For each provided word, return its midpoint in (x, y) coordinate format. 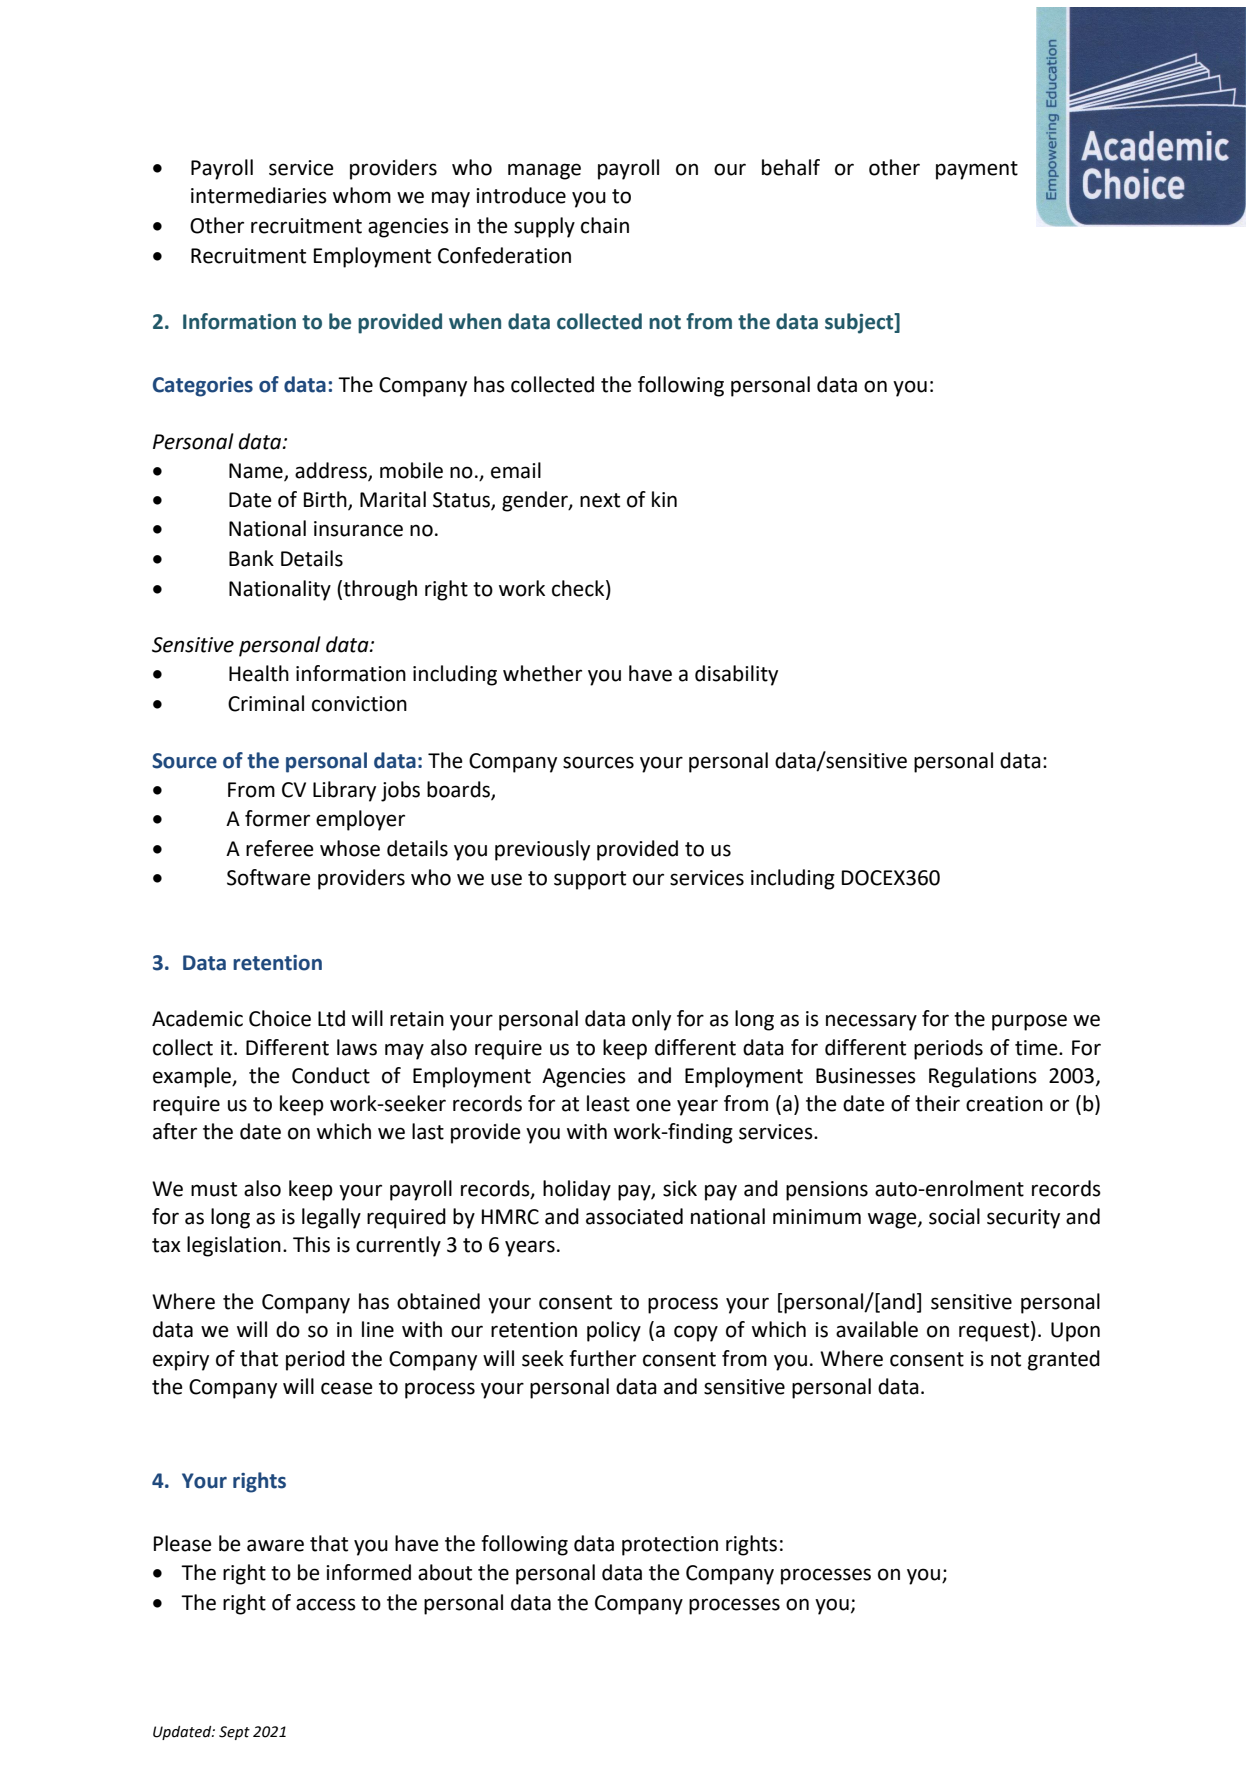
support (590, 880)
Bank (251, 558)
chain (605, 225)
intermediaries (259, 195)
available (877, 1329)
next (600, 500)
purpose (1029, 1022)
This (311, 1244)
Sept (234, 1733)
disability (736, 675)
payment (977, 170)
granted (1064, 1360)
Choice (280, 1018)
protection (670, 1546)
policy (614, 1331)
